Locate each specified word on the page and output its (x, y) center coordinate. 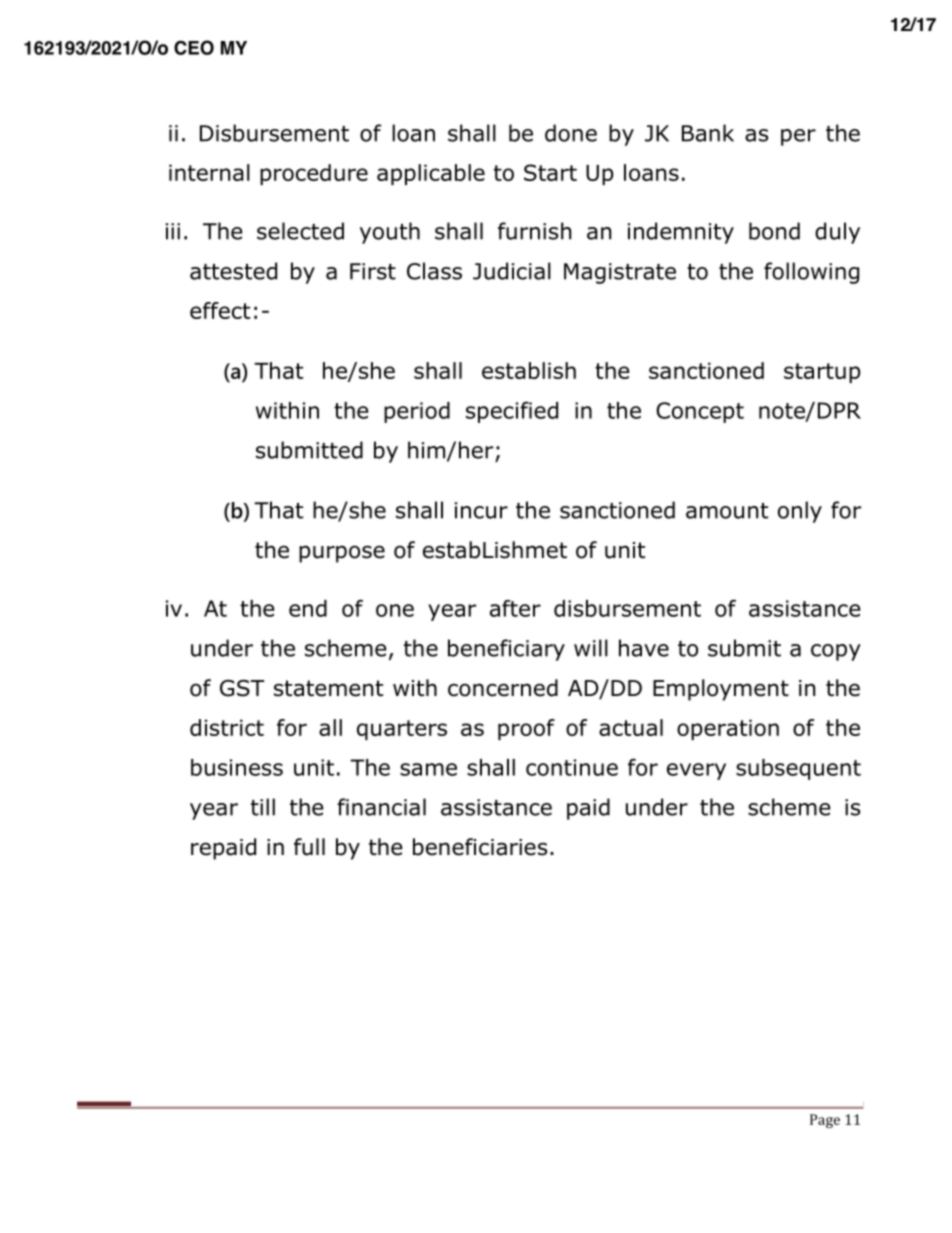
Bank (708, 133)
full (309, 847)
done (571, 133)
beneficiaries (480, 847)
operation (728, 729)
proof (526, 729)
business (237, 767)
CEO (194, 47)
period (417, 412)
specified (512, 412)
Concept (700, 412)
